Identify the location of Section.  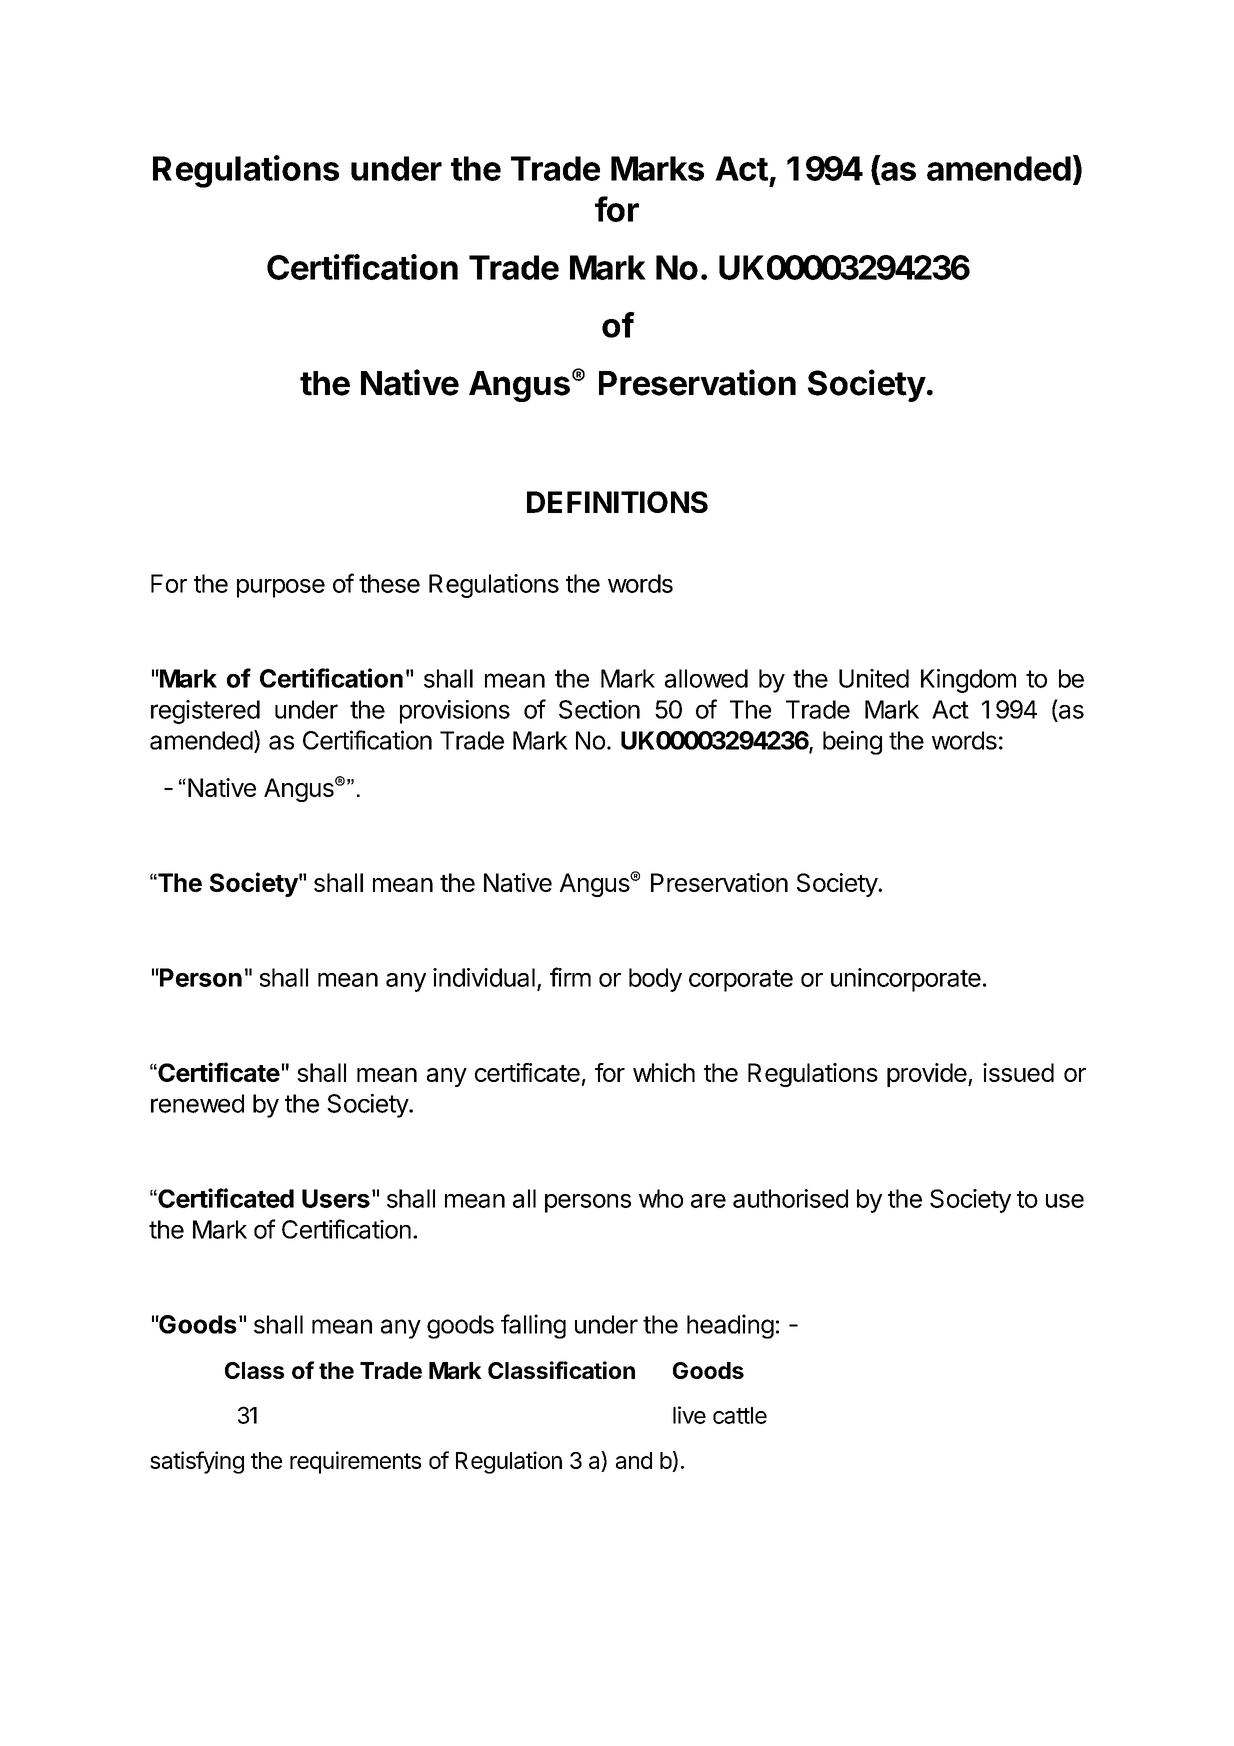
(599, 709).
